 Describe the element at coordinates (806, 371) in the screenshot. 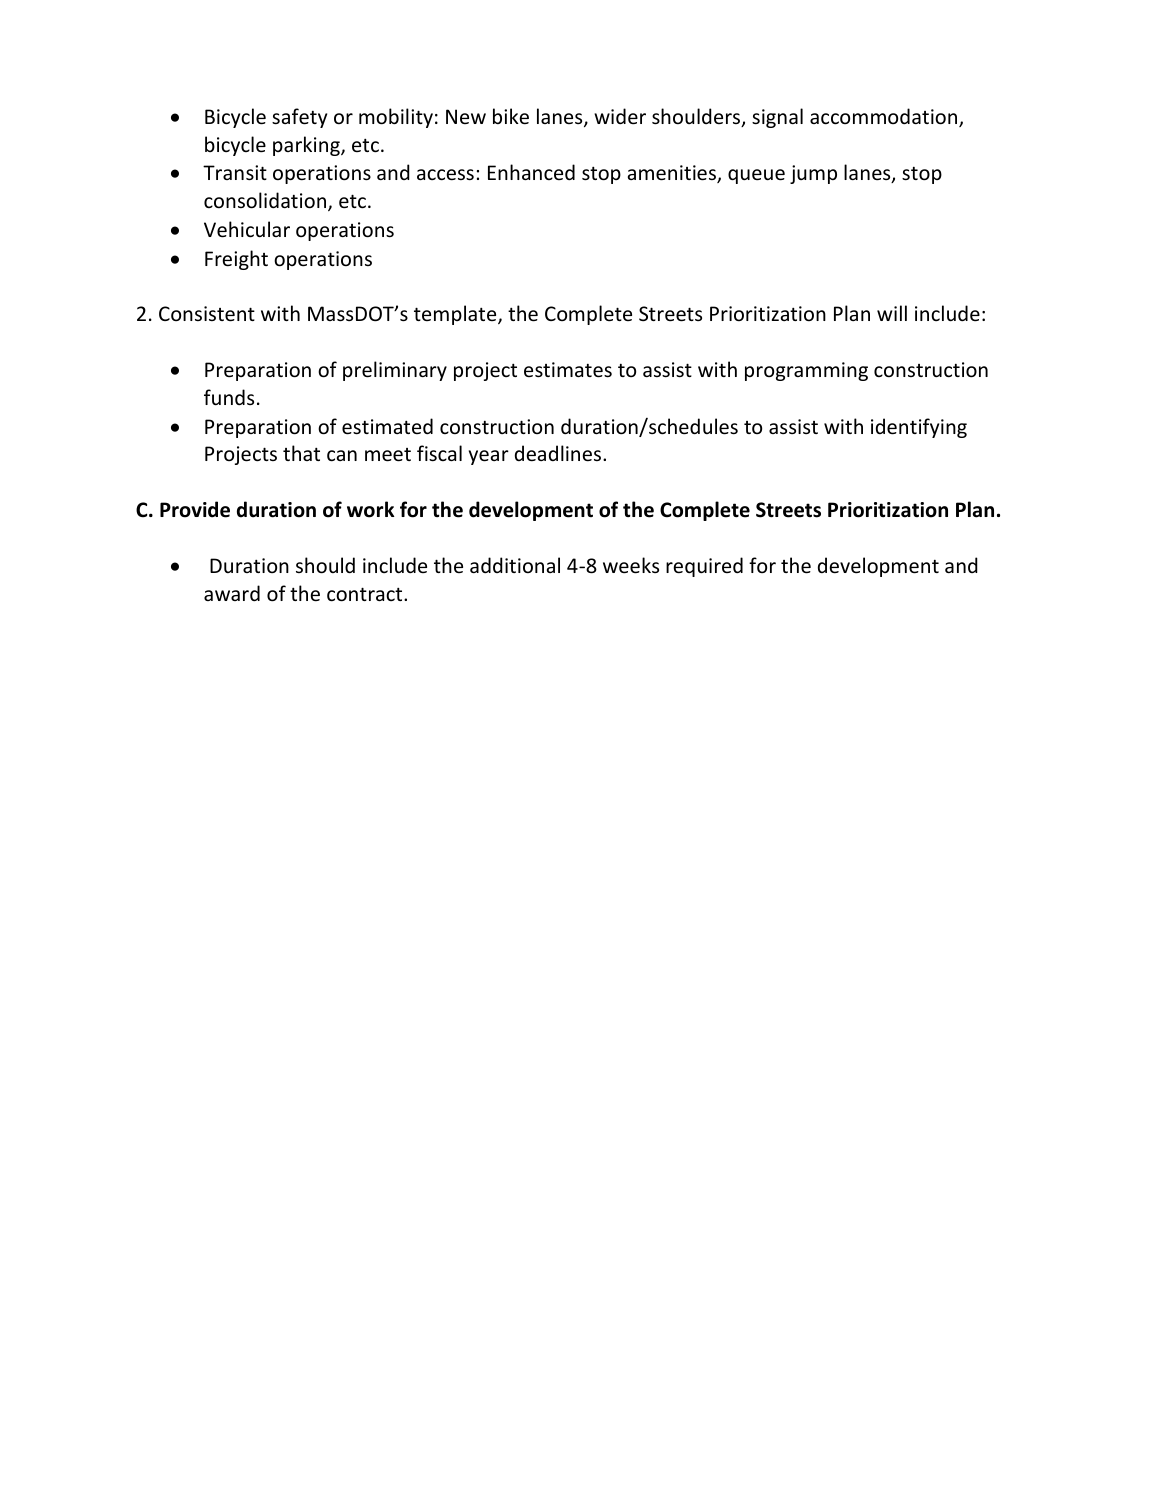

I see `programming` at that location.
